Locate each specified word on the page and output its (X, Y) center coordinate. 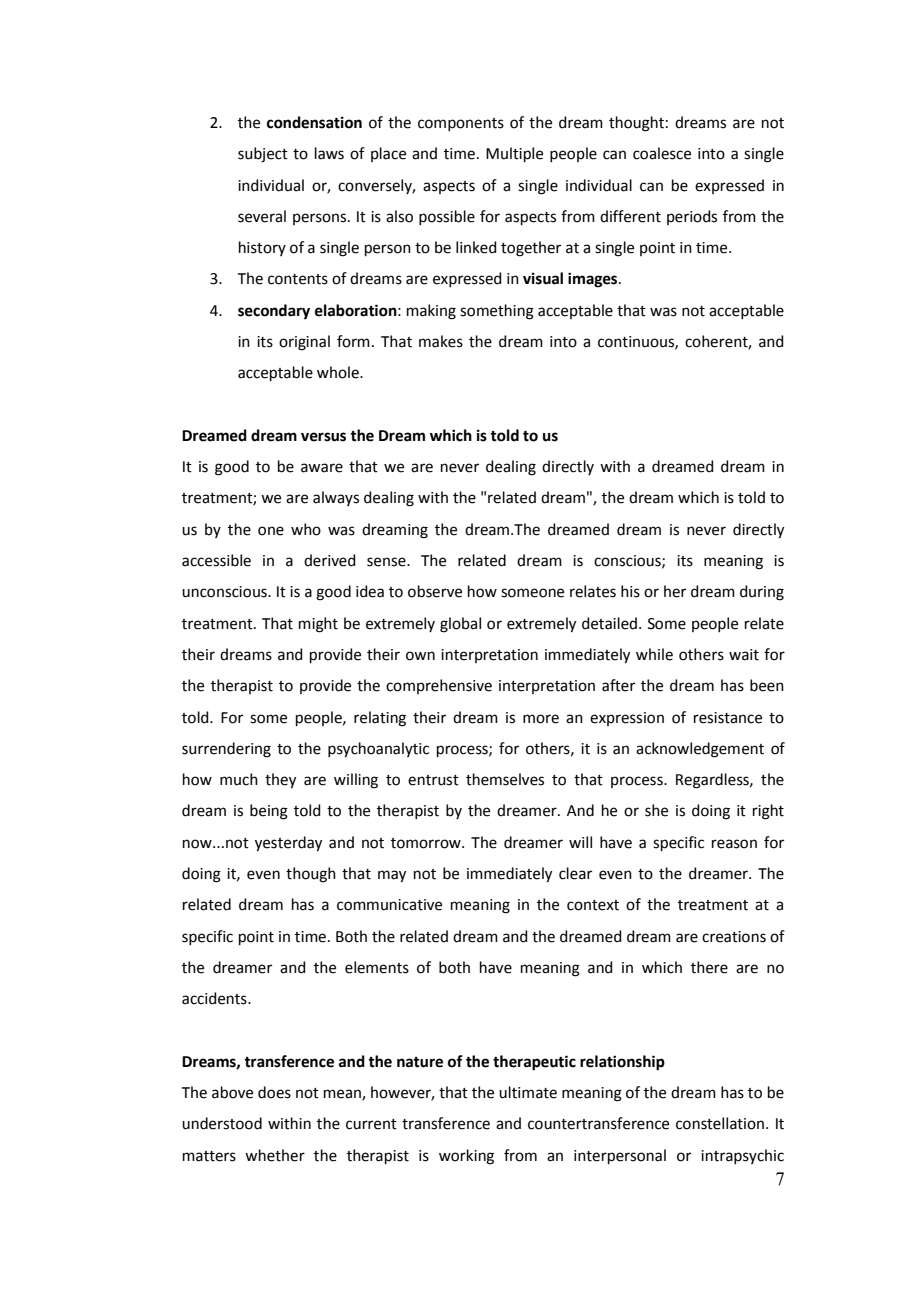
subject (263, 155)
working (466, 1157)
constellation (720, 1123)
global (460, 625)
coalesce (662, 153)
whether (275, 1155)
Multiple (514, 154)
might (318, 625)
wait (744, 655)
